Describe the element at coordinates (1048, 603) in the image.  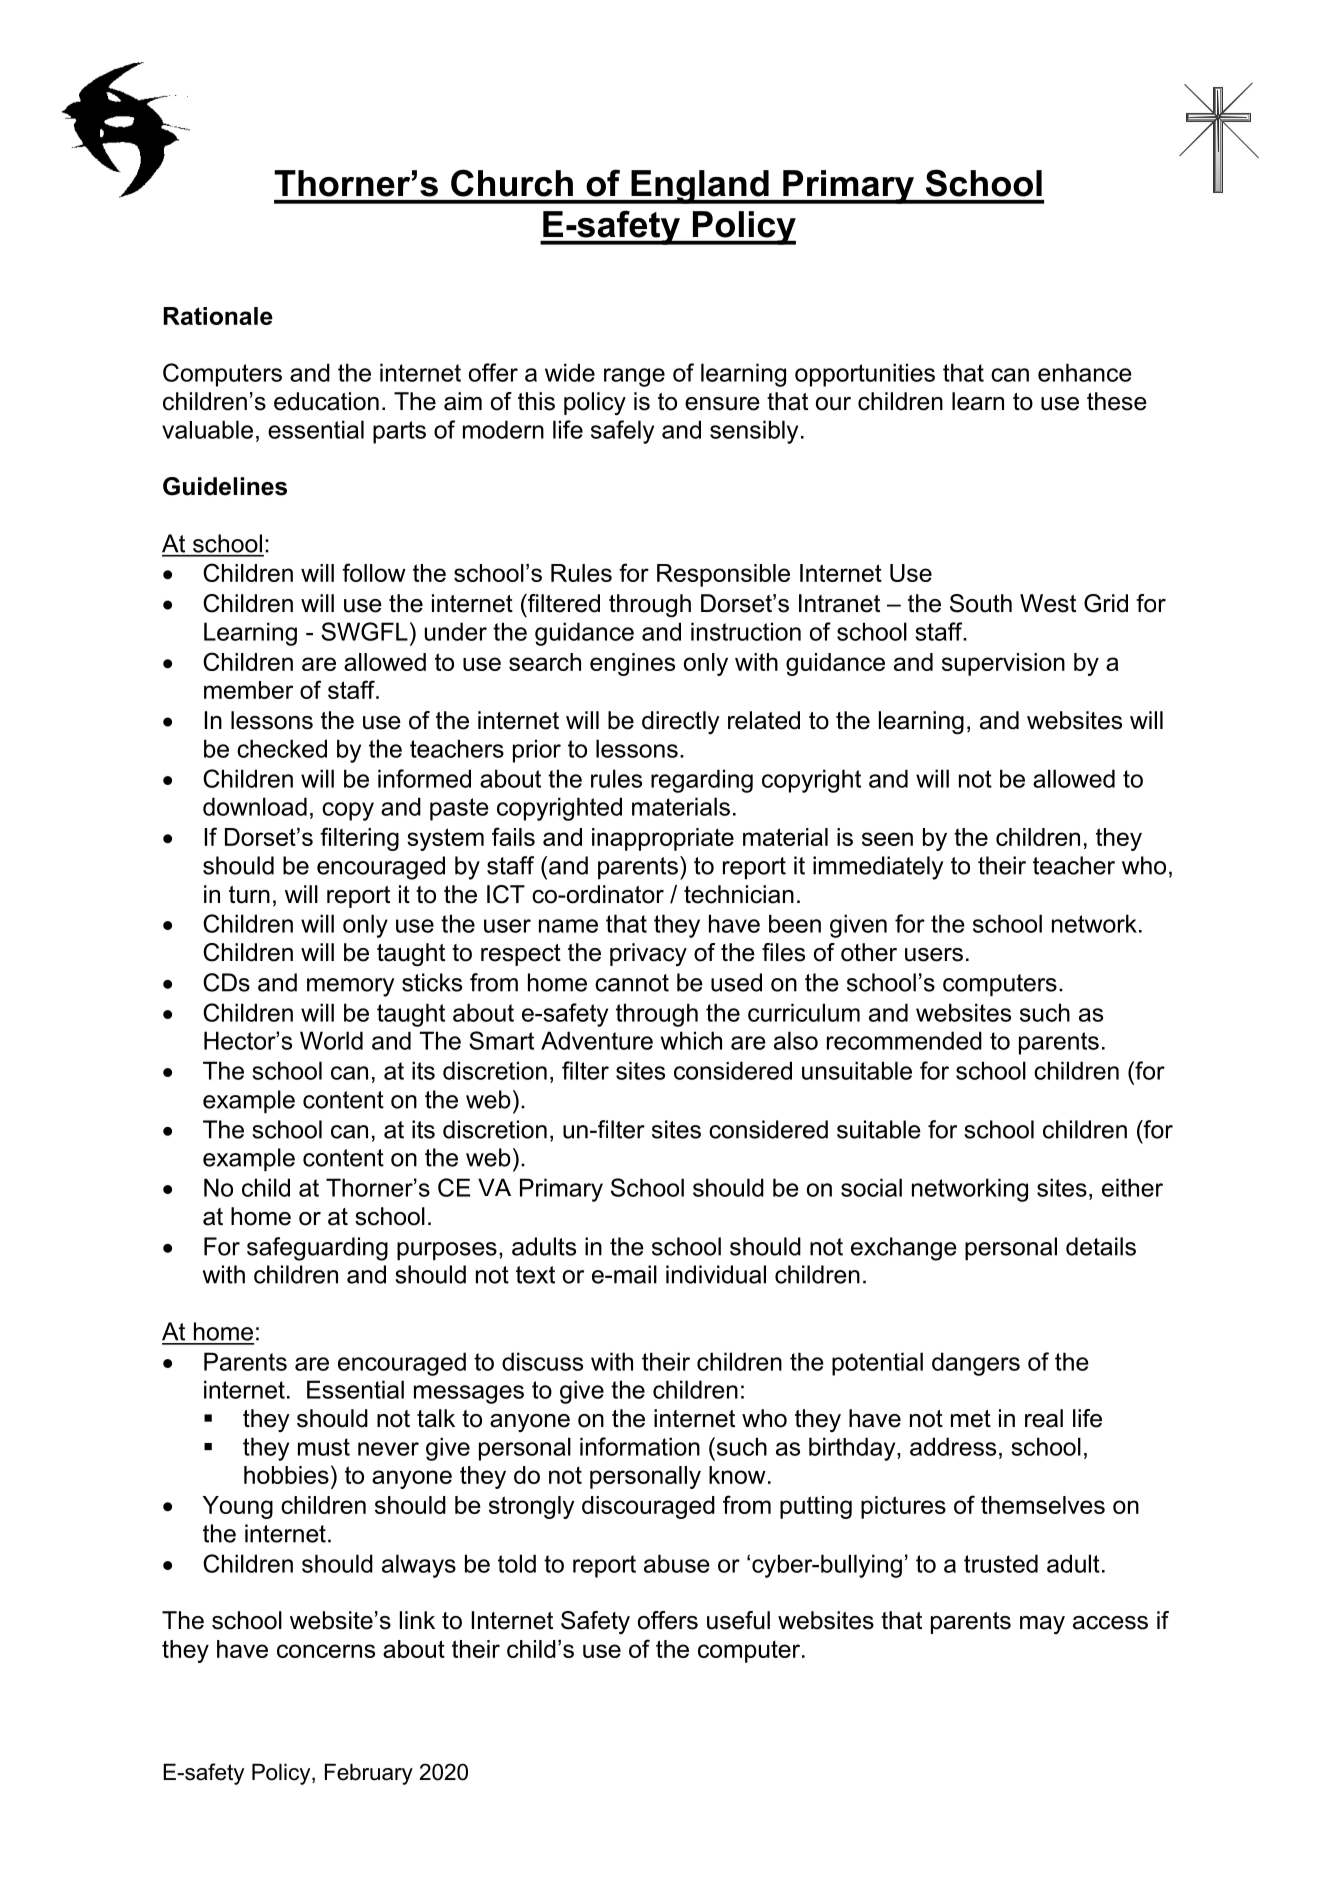
I see `West` at that location.
